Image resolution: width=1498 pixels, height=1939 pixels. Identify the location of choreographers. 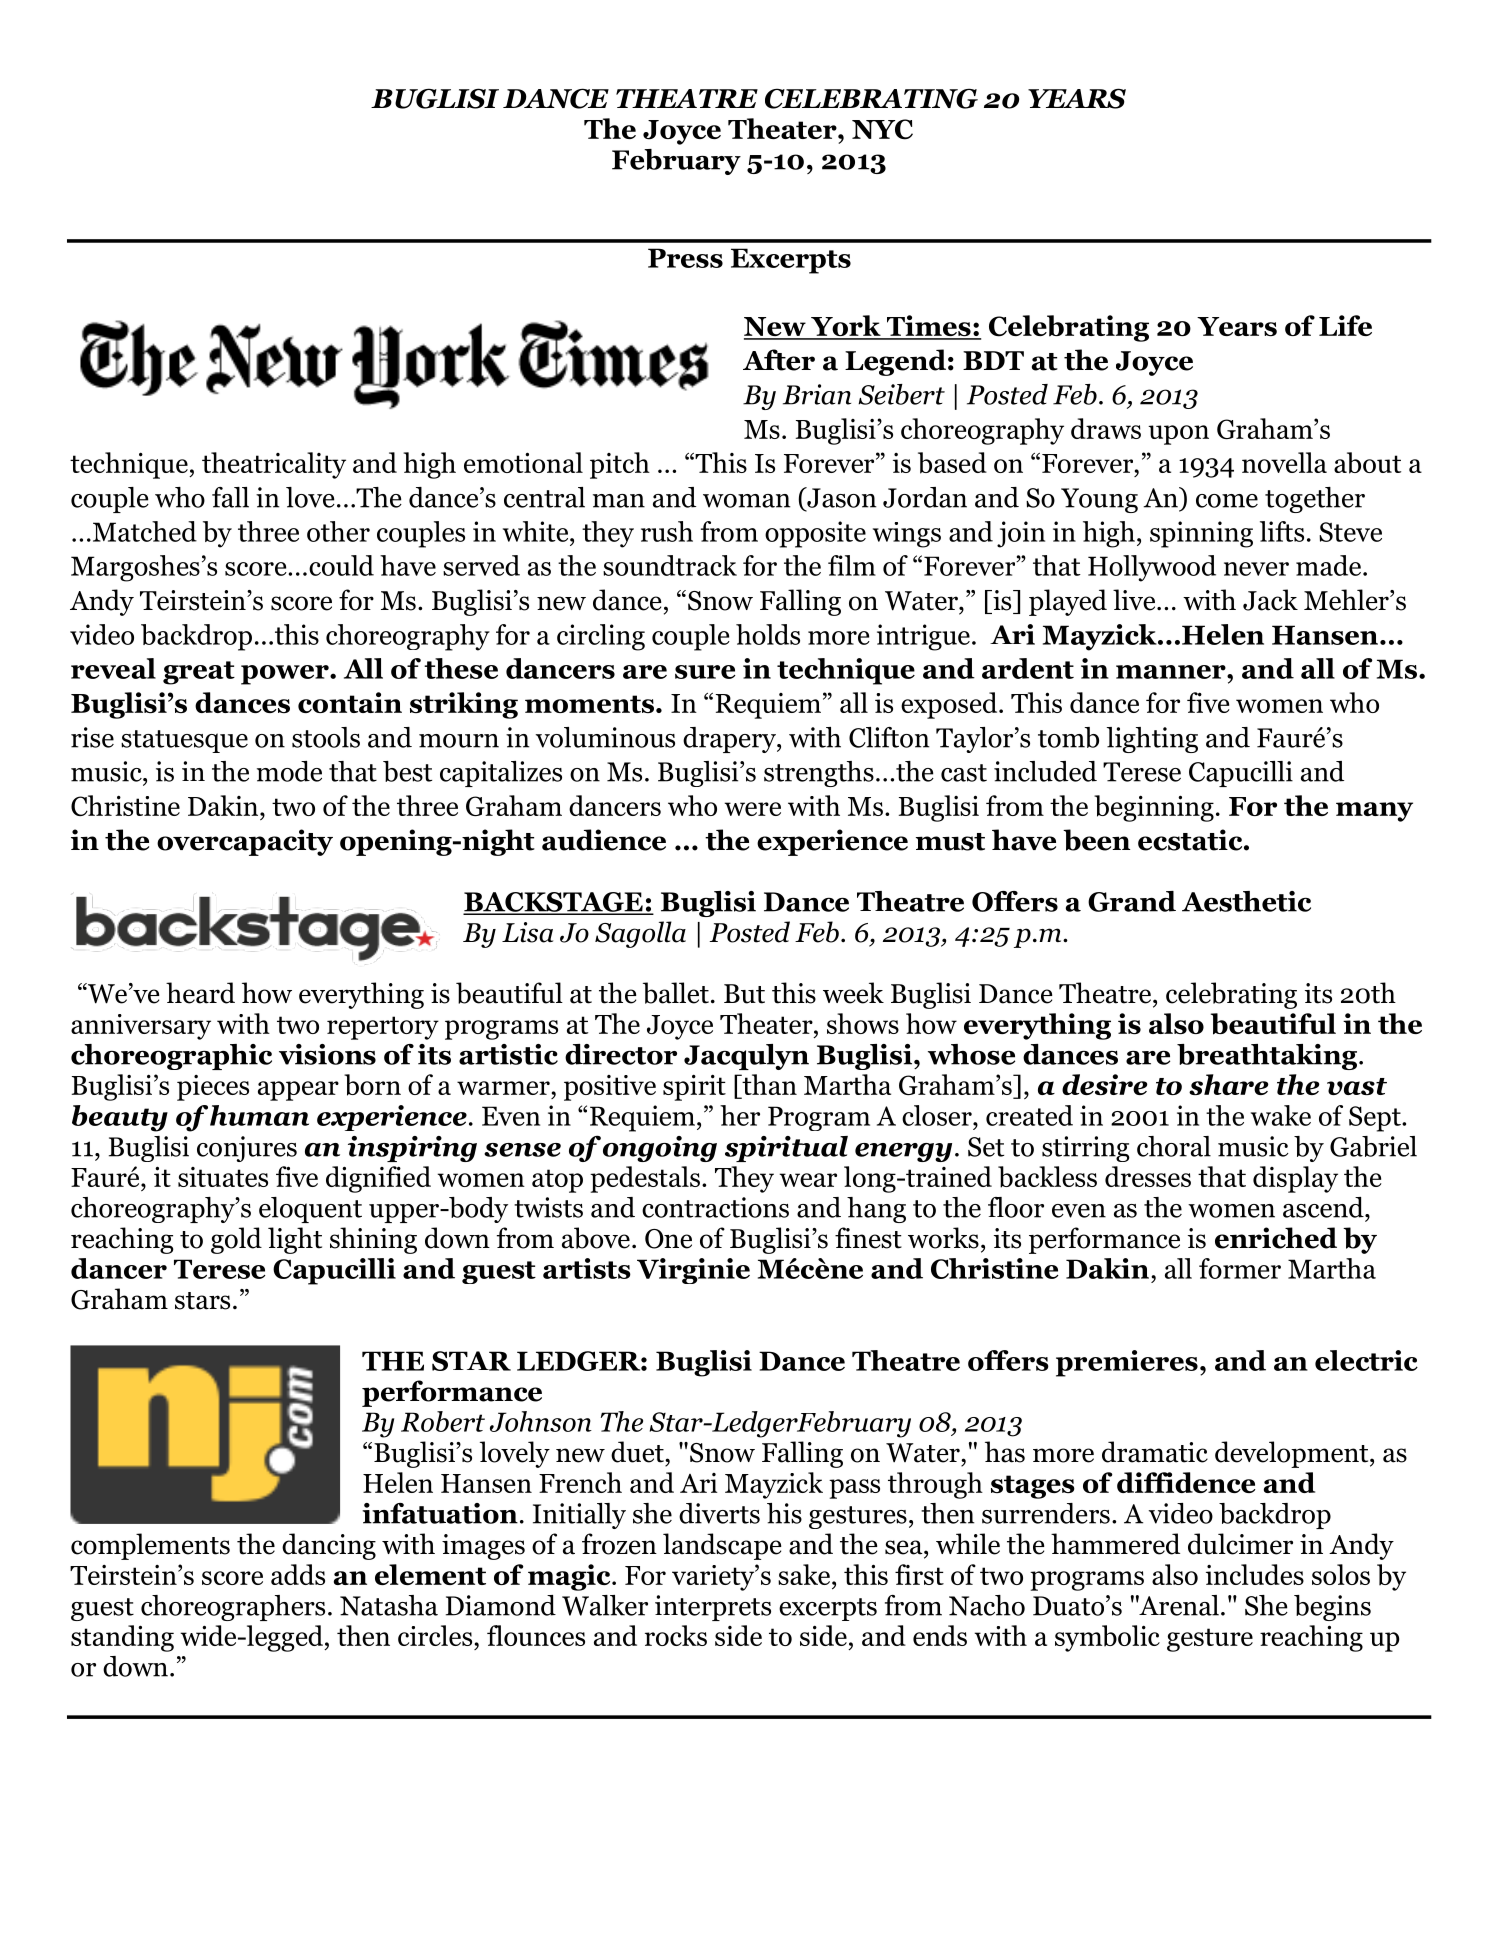
(233, 1608).
